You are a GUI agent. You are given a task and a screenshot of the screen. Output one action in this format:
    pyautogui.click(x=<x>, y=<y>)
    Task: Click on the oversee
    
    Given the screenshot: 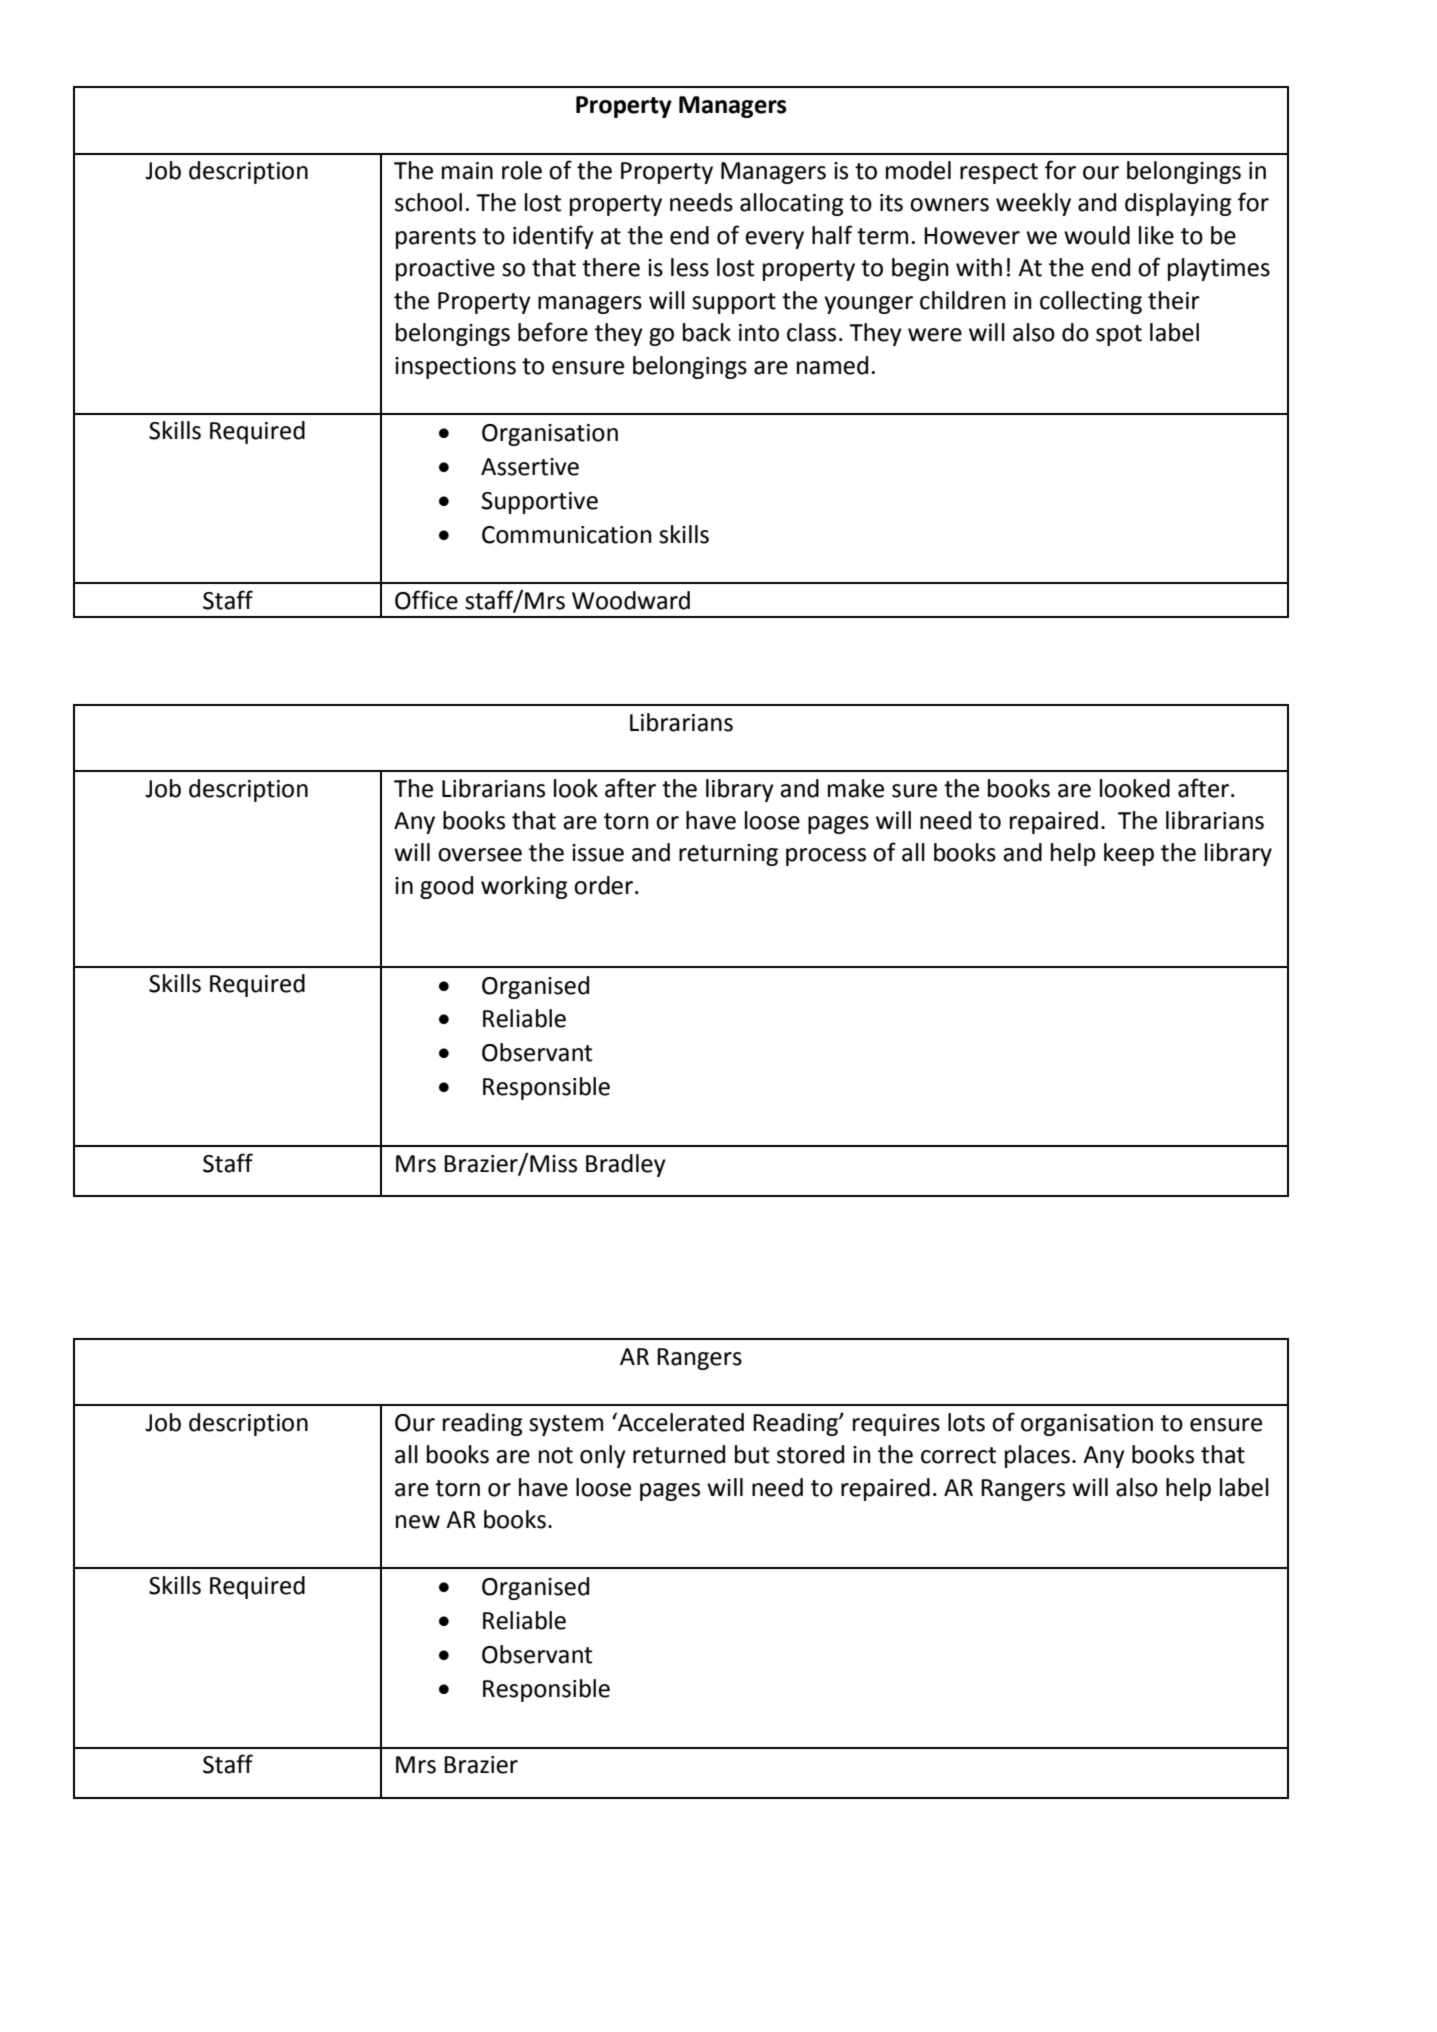 What is the action you would take?
    pyautogui.click(x=480, y=855)
